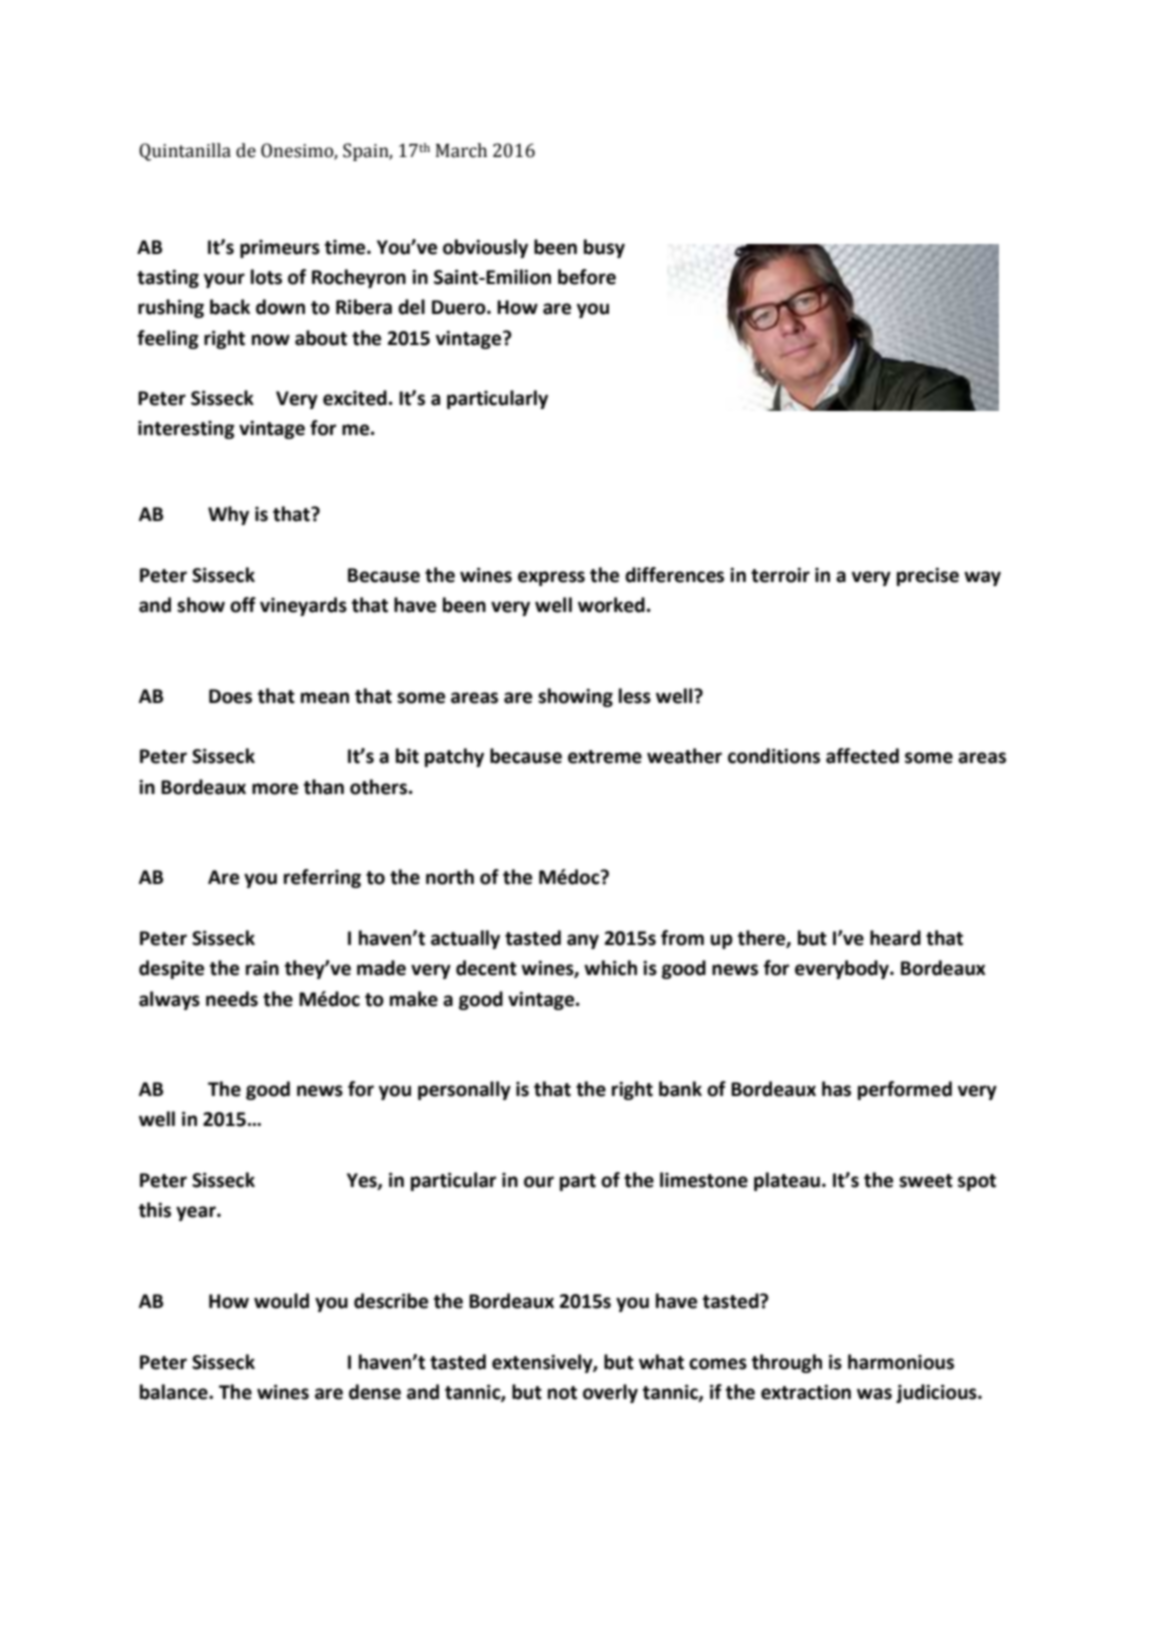 This screenshot has height=1650, width=1166. Describe the element at coordinates (905, 1090) in the screenshot. I see `performed` at that location.
